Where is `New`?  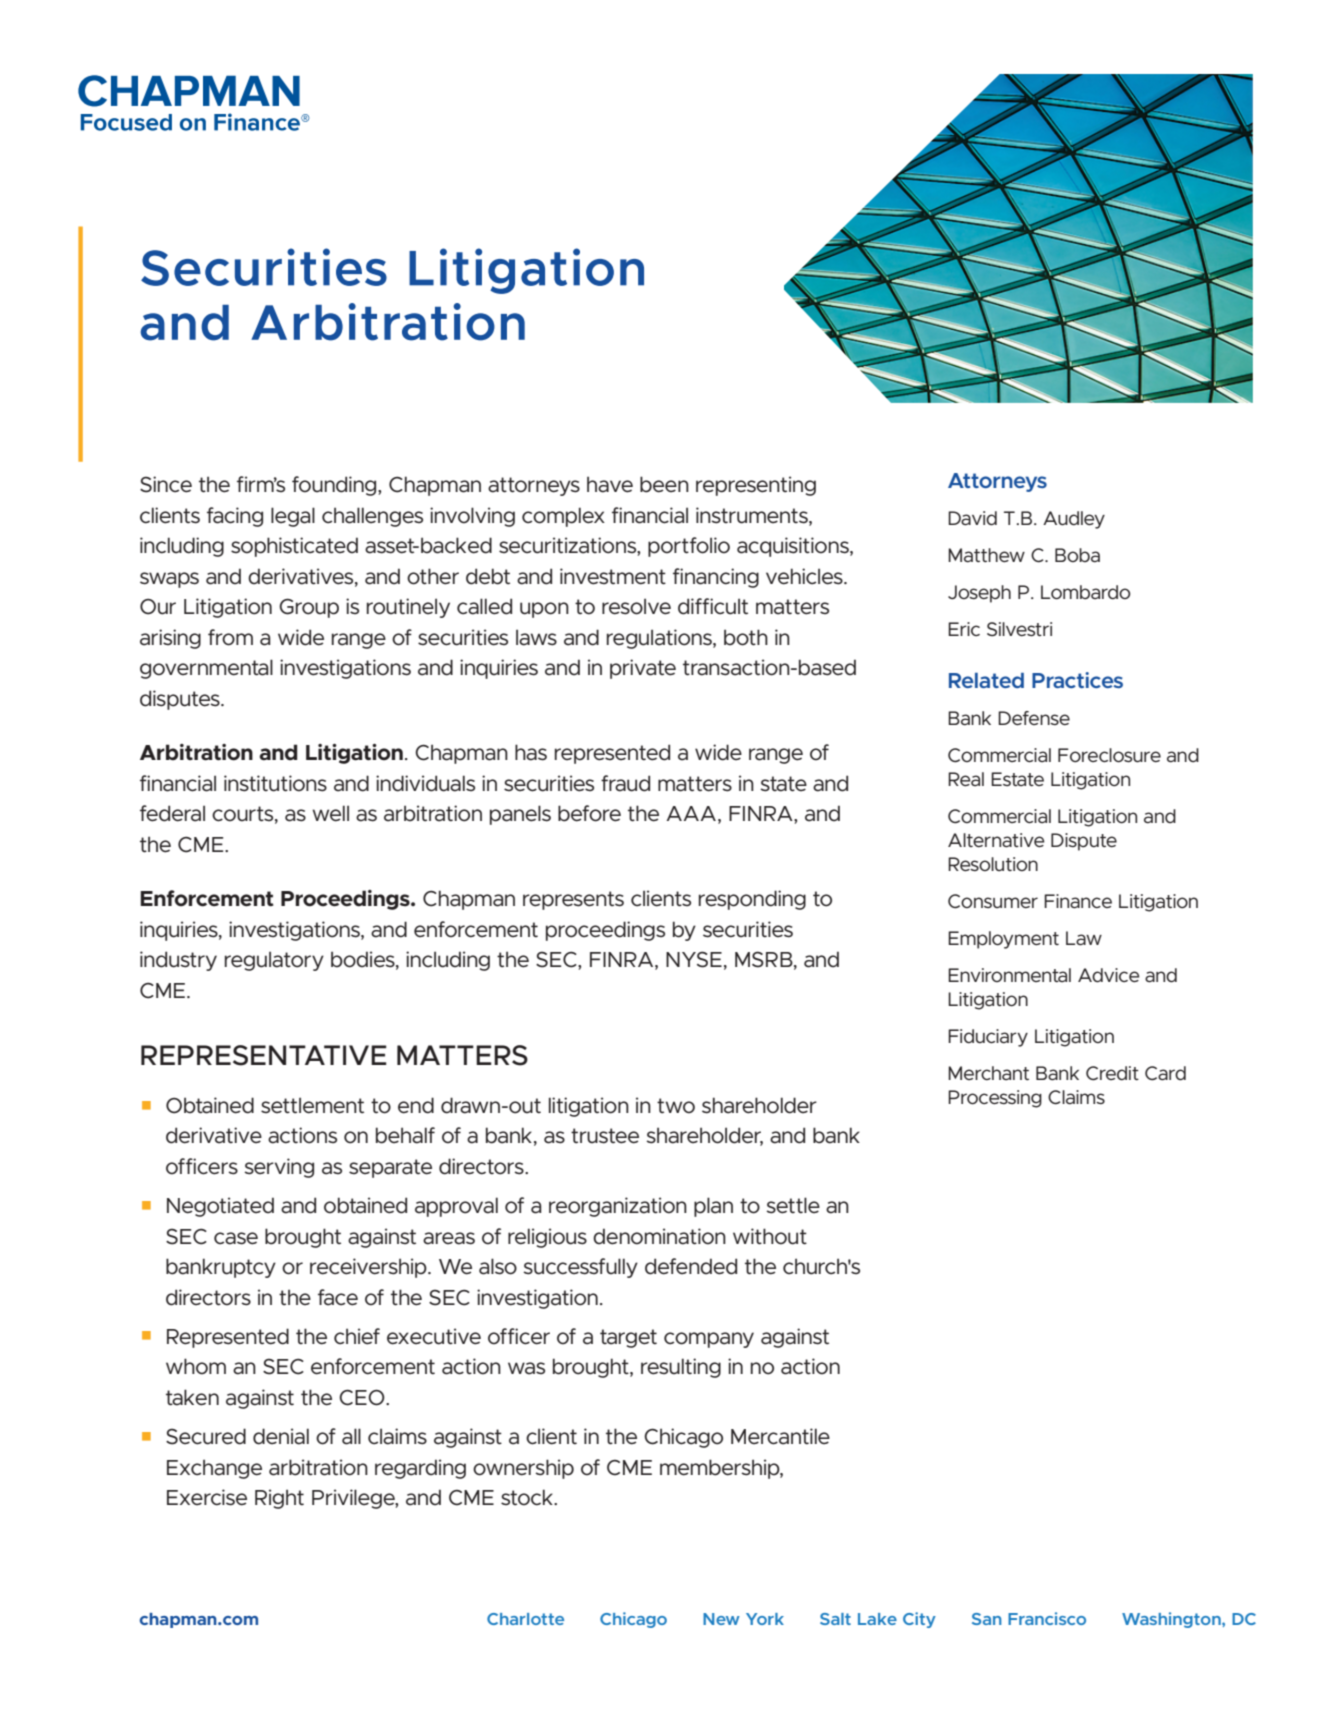
New is located at coordinates (721, 1619).
